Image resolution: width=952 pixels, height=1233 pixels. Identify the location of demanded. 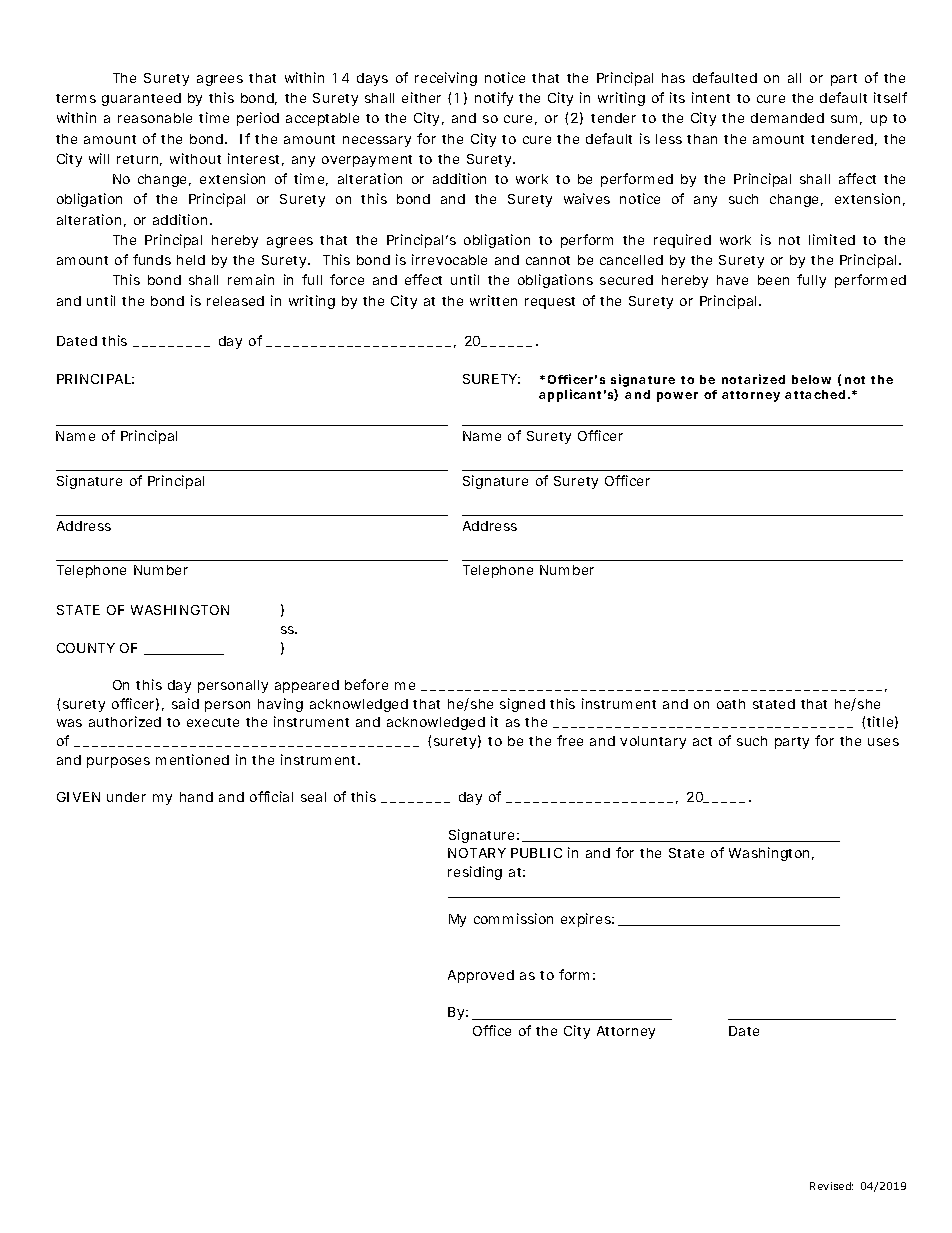
(787, 118).
